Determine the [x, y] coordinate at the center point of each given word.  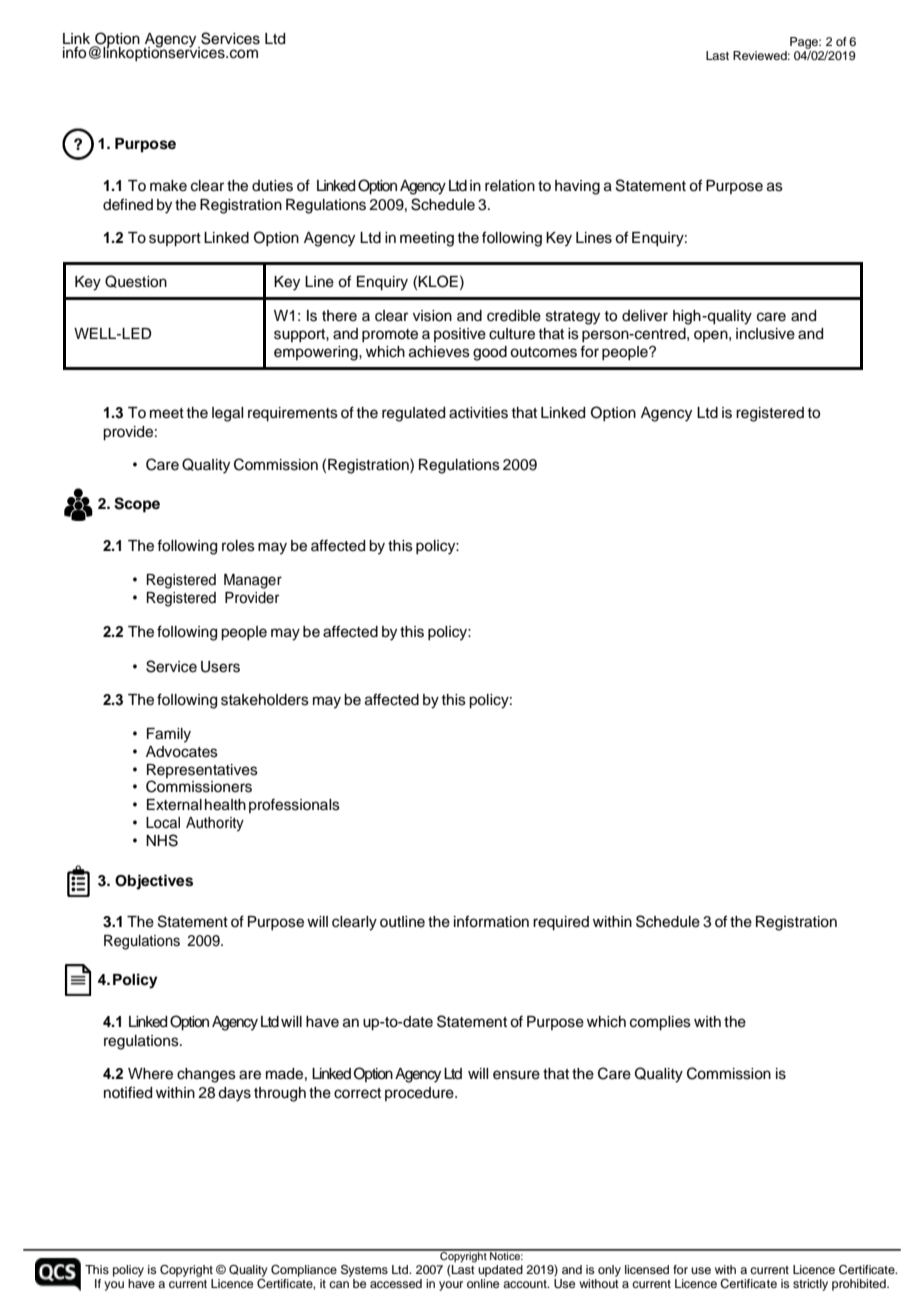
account [526, 1284]
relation [510, 186]
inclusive [765, 334]
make [168, 186]
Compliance [304, 1271]
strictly [810, 1285]
